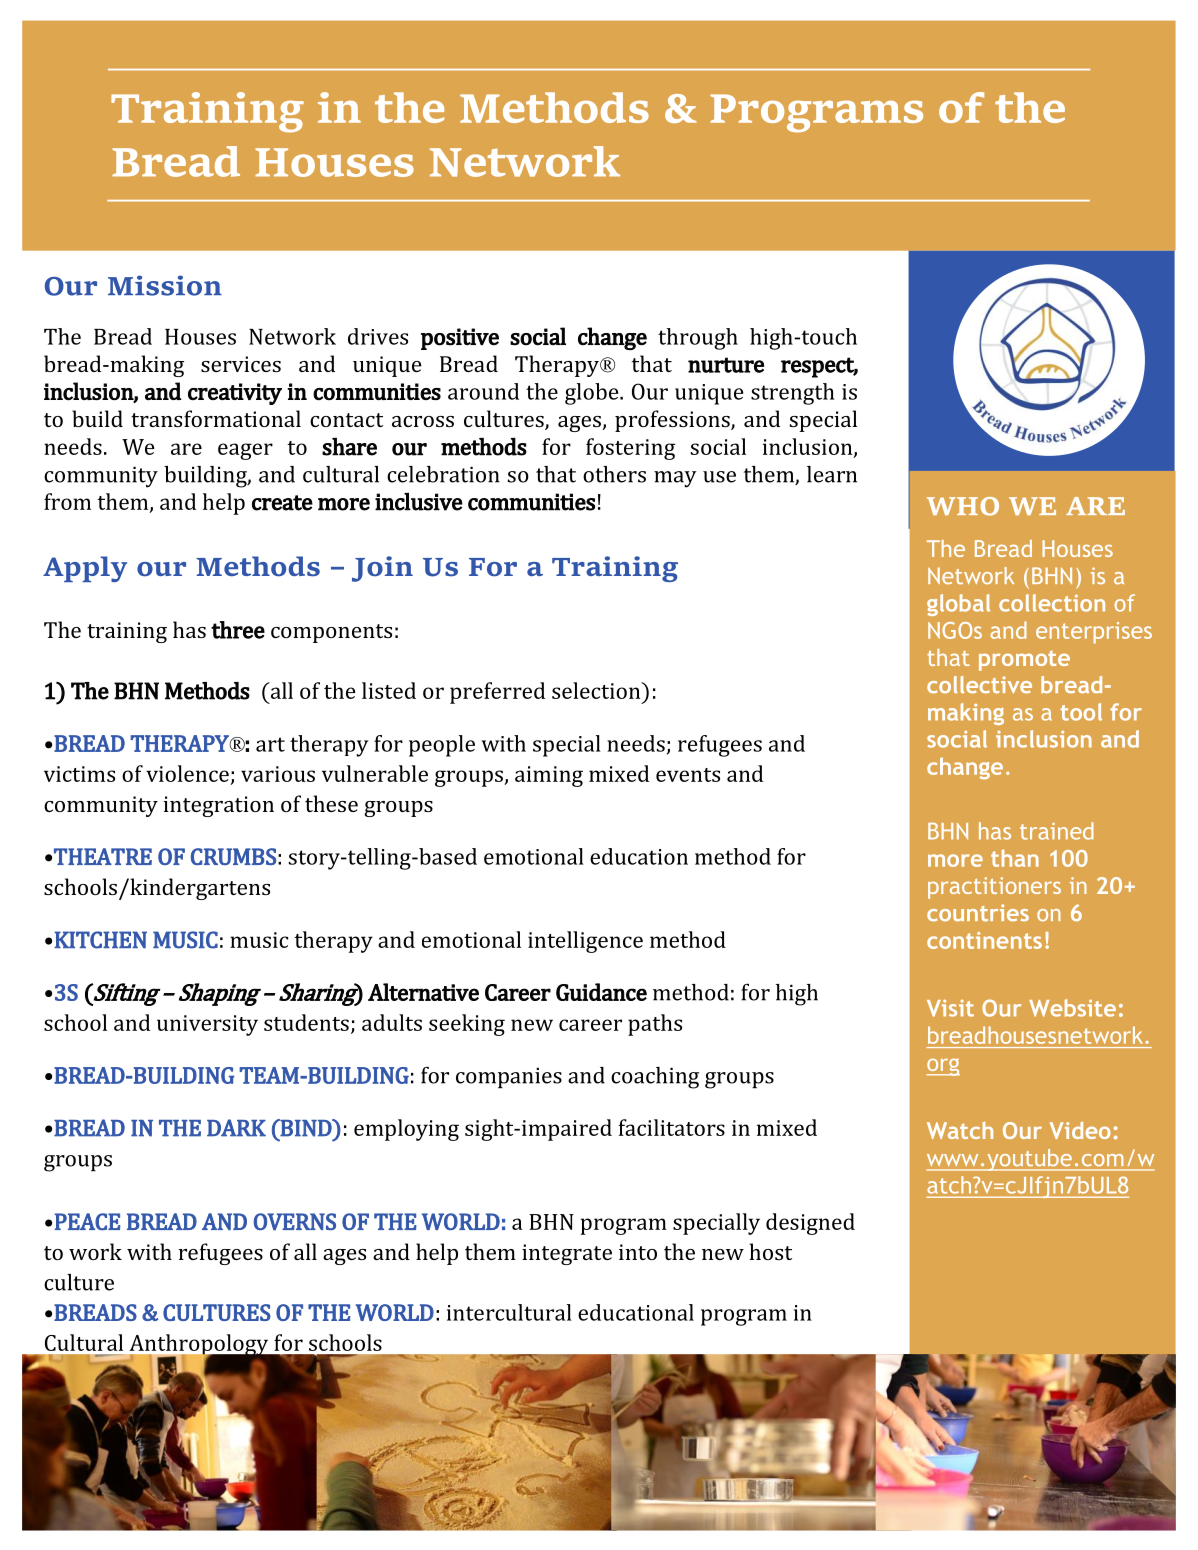  Describe the element at coordinates (165, 285) in the page. I see `Mission` at that location.
